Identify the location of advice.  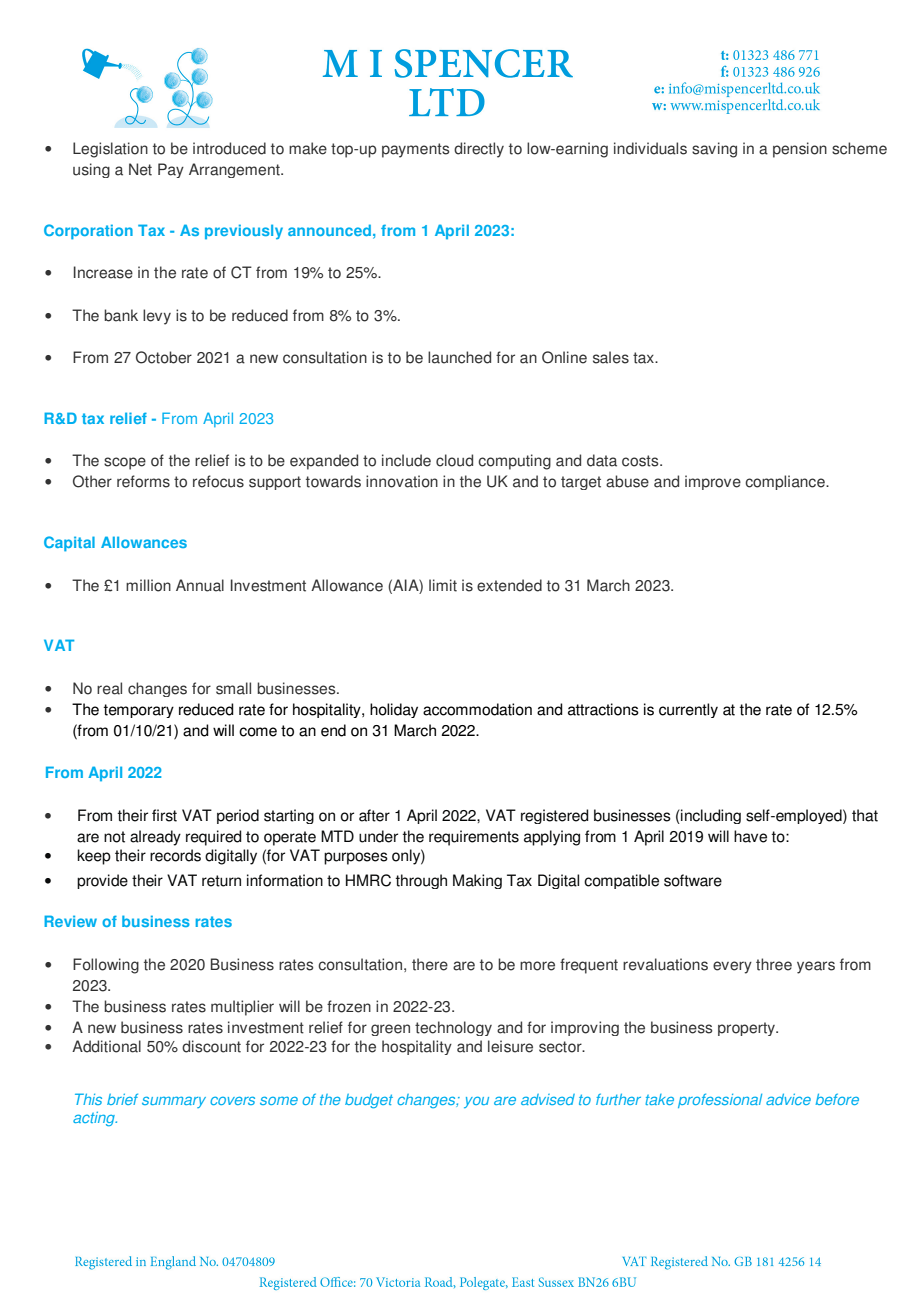
(788, 1099).
